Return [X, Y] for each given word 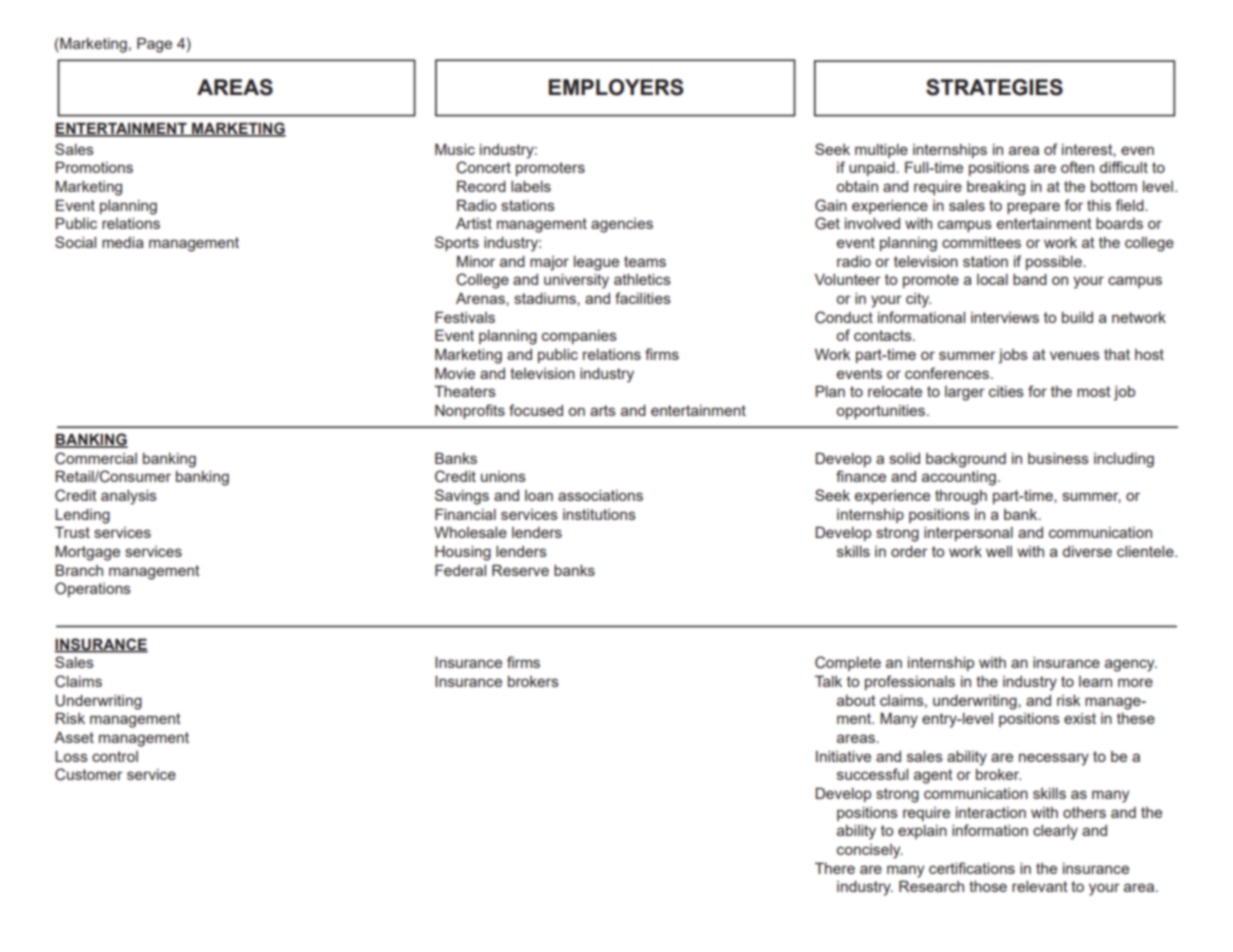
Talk [828, 681]
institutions [599, 514]
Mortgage [87, 553]
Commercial [96, 458]
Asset [74, 737]
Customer [89, 774]
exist [1080, 718]
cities [1006, 391]
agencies [622, 225]
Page [154, 45]
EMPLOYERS [616, 87]
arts [603, 410]
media [123, 242]
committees [981, 242]
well [999, 551]
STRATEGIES [994, 87]
